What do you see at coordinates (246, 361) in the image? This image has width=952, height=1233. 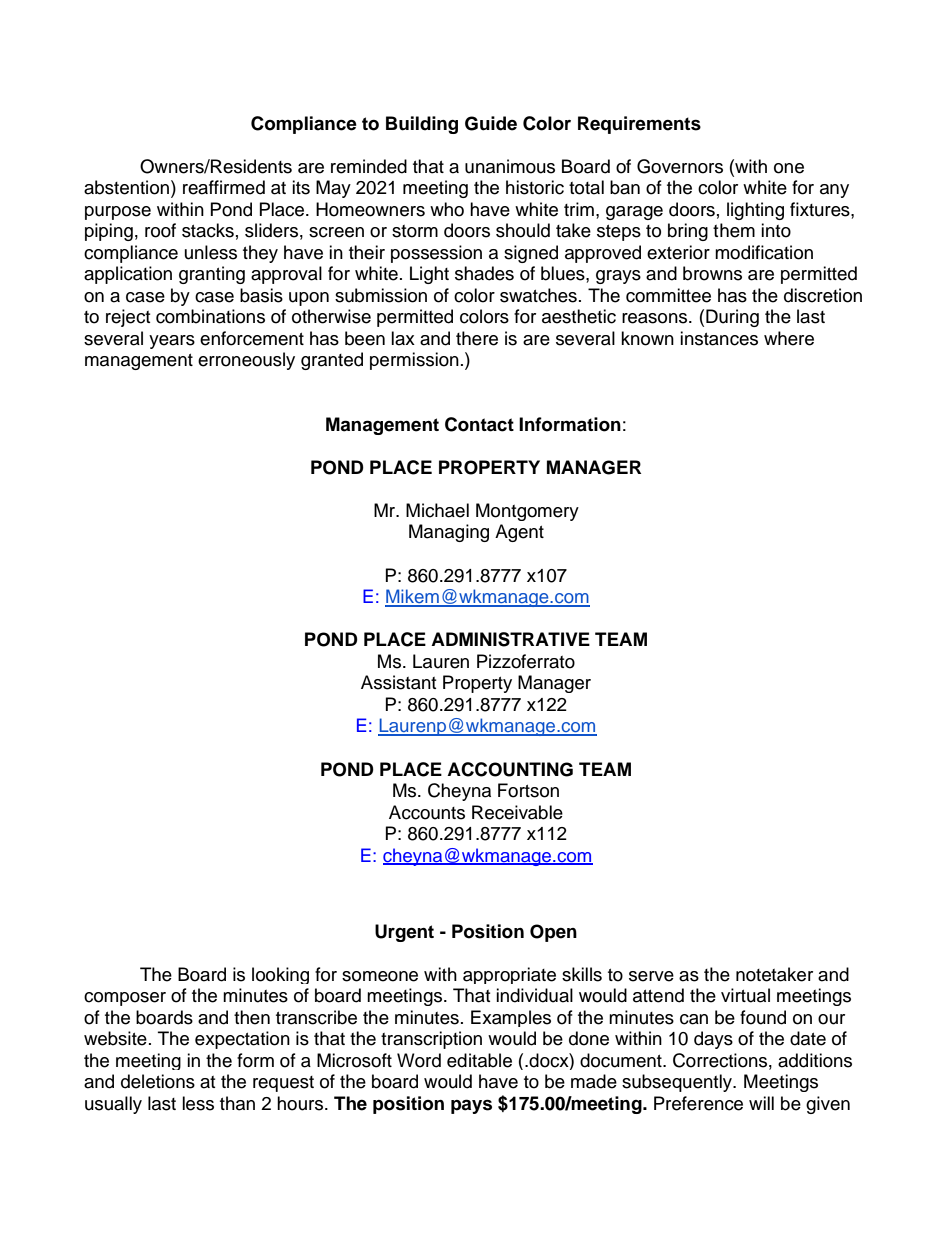 I see `erroneously` at bounding box center [246, 361].
